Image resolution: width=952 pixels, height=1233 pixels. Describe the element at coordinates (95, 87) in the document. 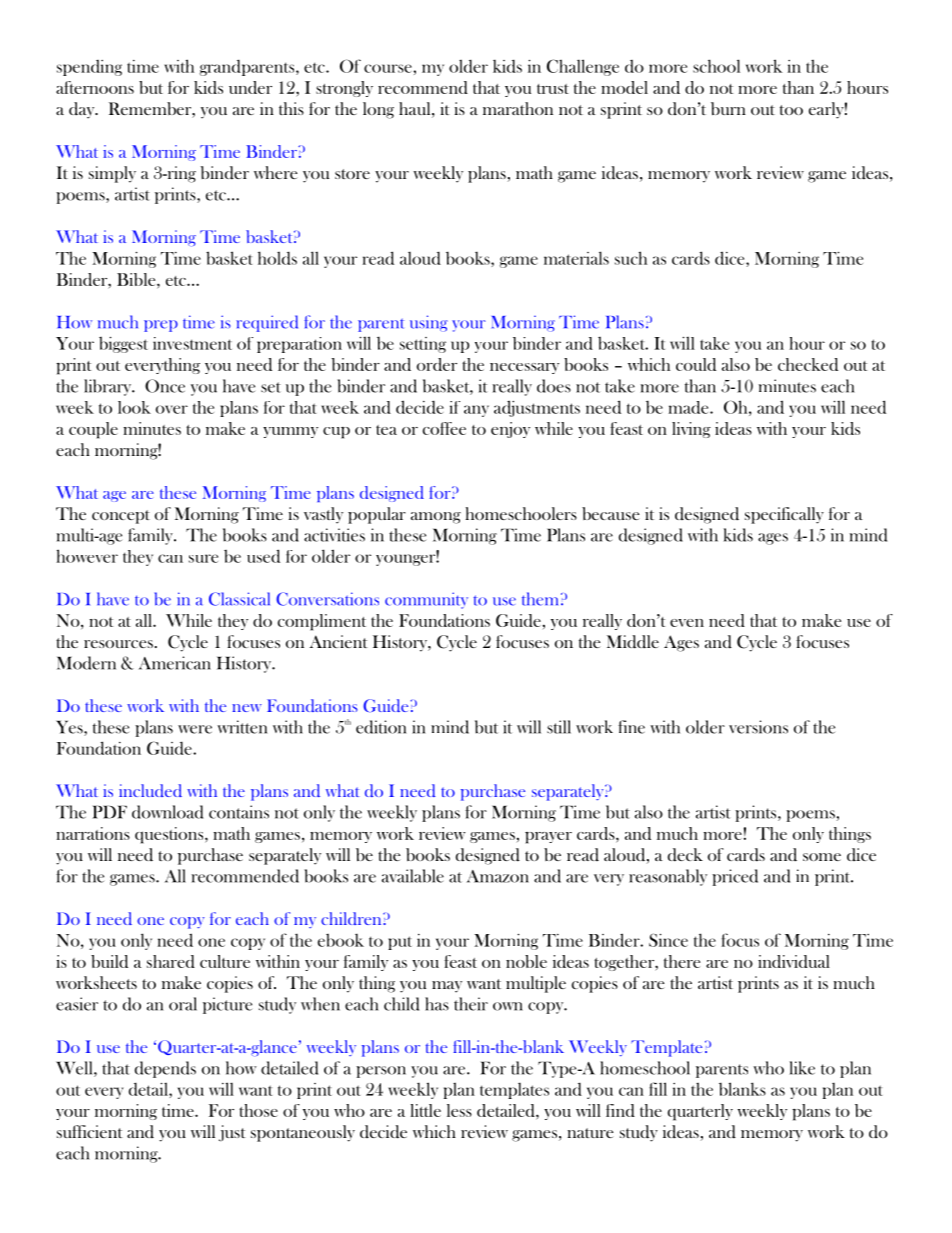

I see `afternoons` at that location.
